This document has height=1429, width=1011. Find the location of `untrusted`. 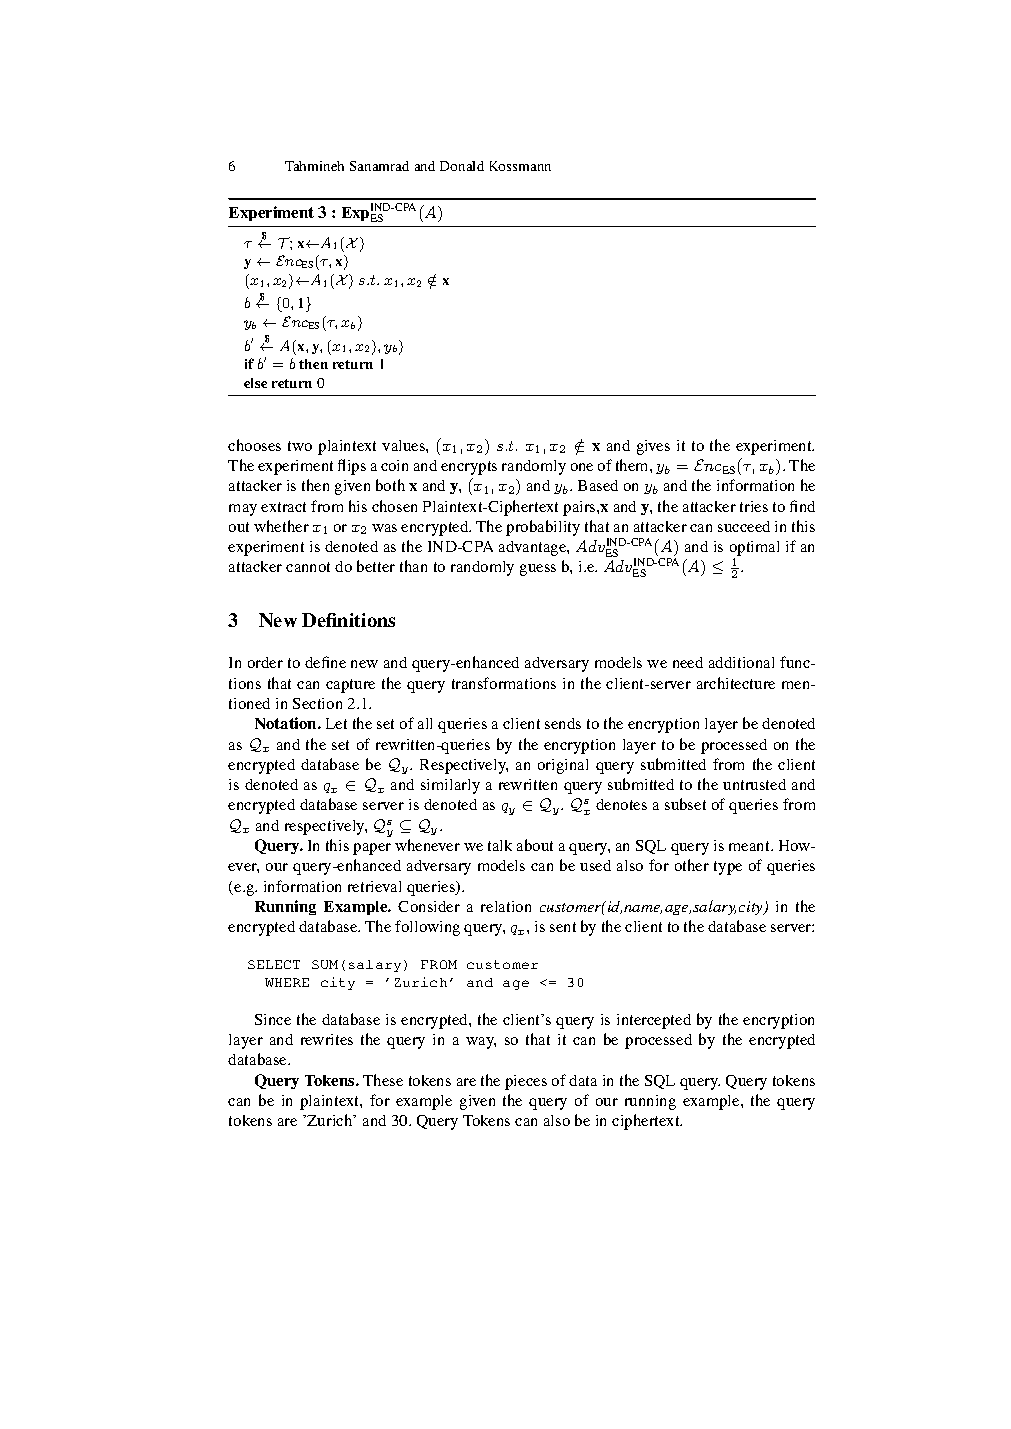

untrusted is located at coordinates (754, 784).
